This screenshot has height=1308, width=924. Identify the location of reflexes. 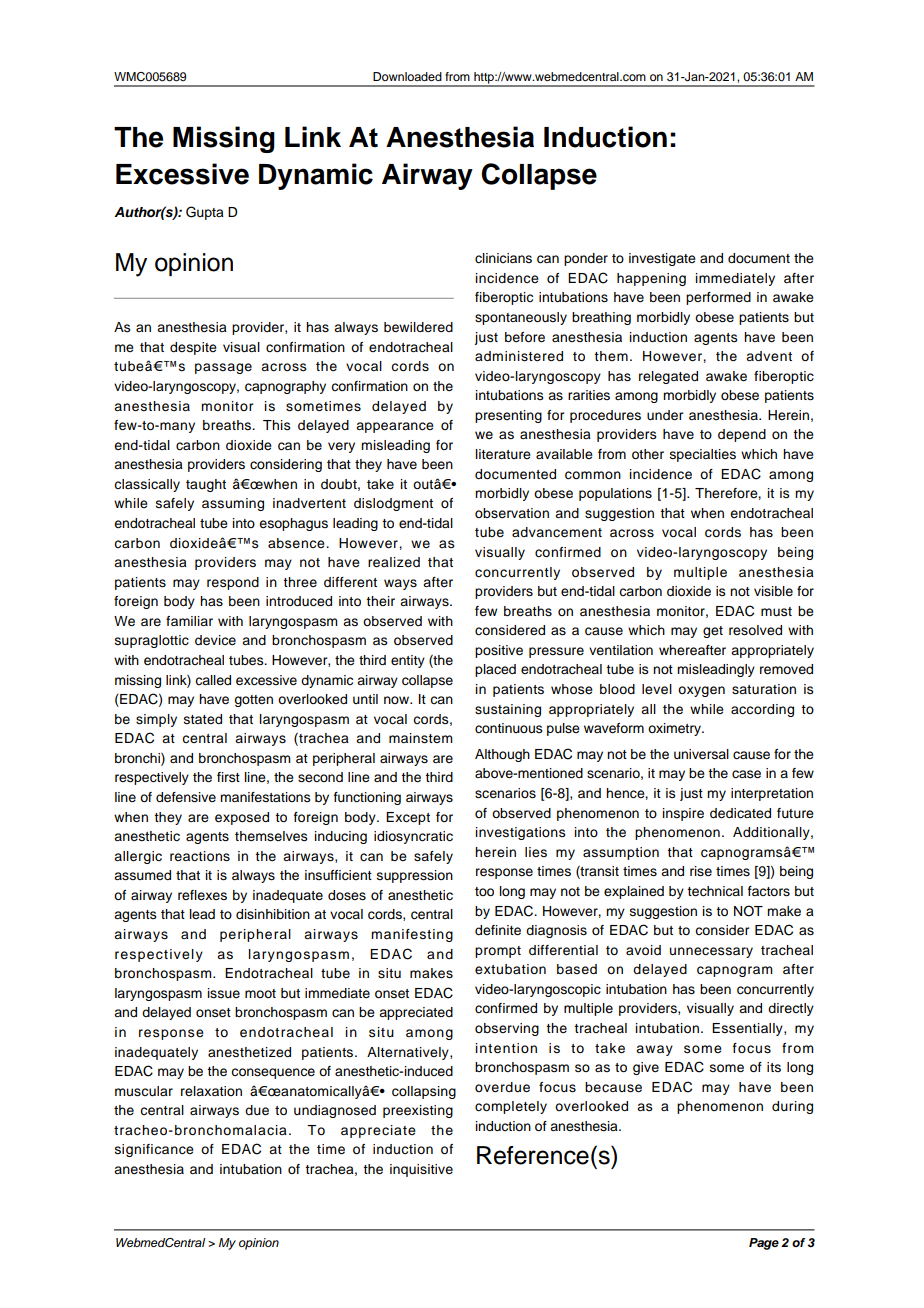
(202, 895).
